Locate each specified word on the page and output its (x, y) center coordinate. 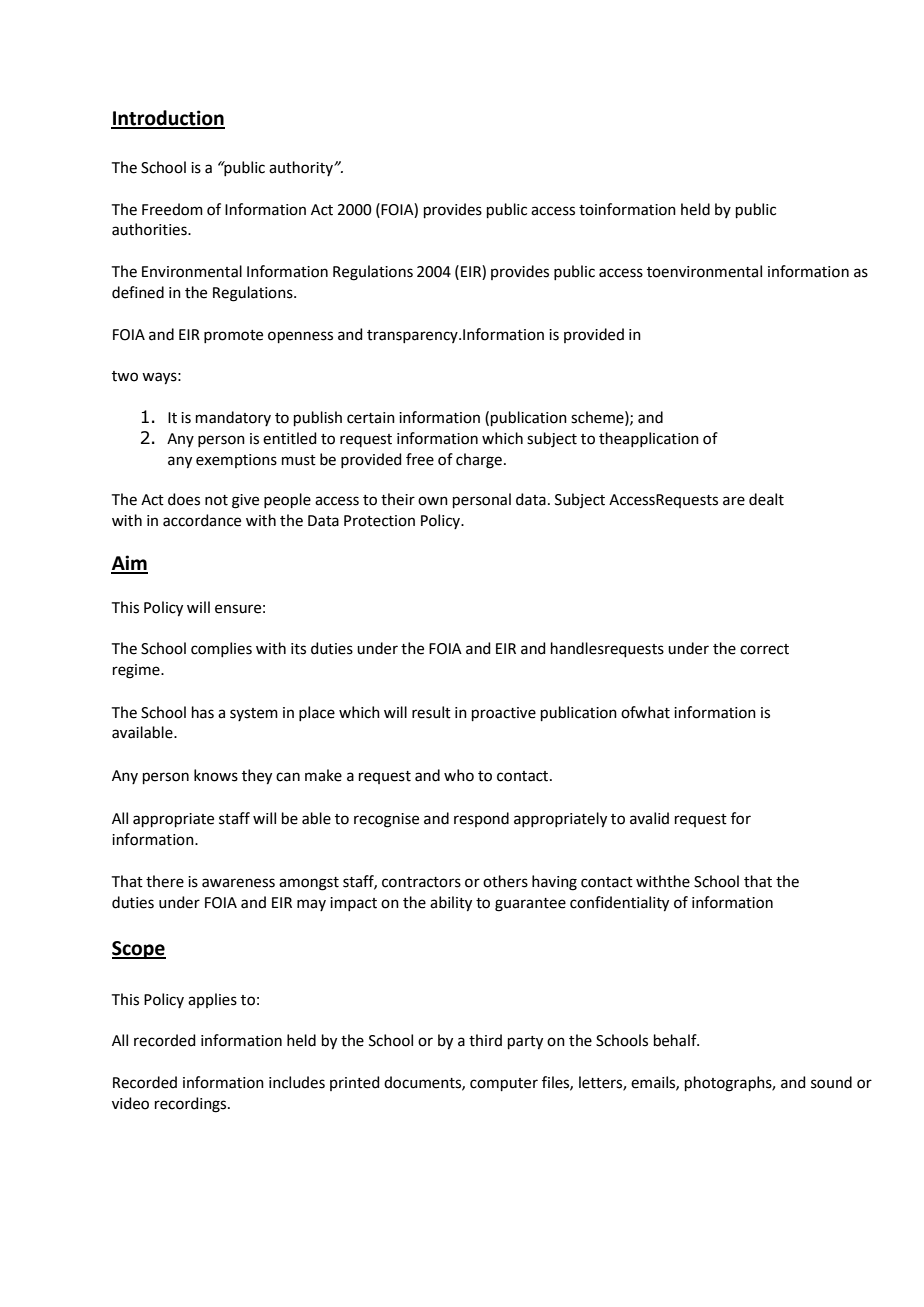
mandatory (233, 418)
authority (302, 168)
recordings (192, 1105)
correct (764, 649)
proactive (504, 714)
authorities (150, 229)
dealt (766, 499)
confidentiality (619, 904)
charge (479, 461)
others (505, 881)
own (433, 501)
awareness (238, 883)
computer (504, 1084)
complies (221, 649)
